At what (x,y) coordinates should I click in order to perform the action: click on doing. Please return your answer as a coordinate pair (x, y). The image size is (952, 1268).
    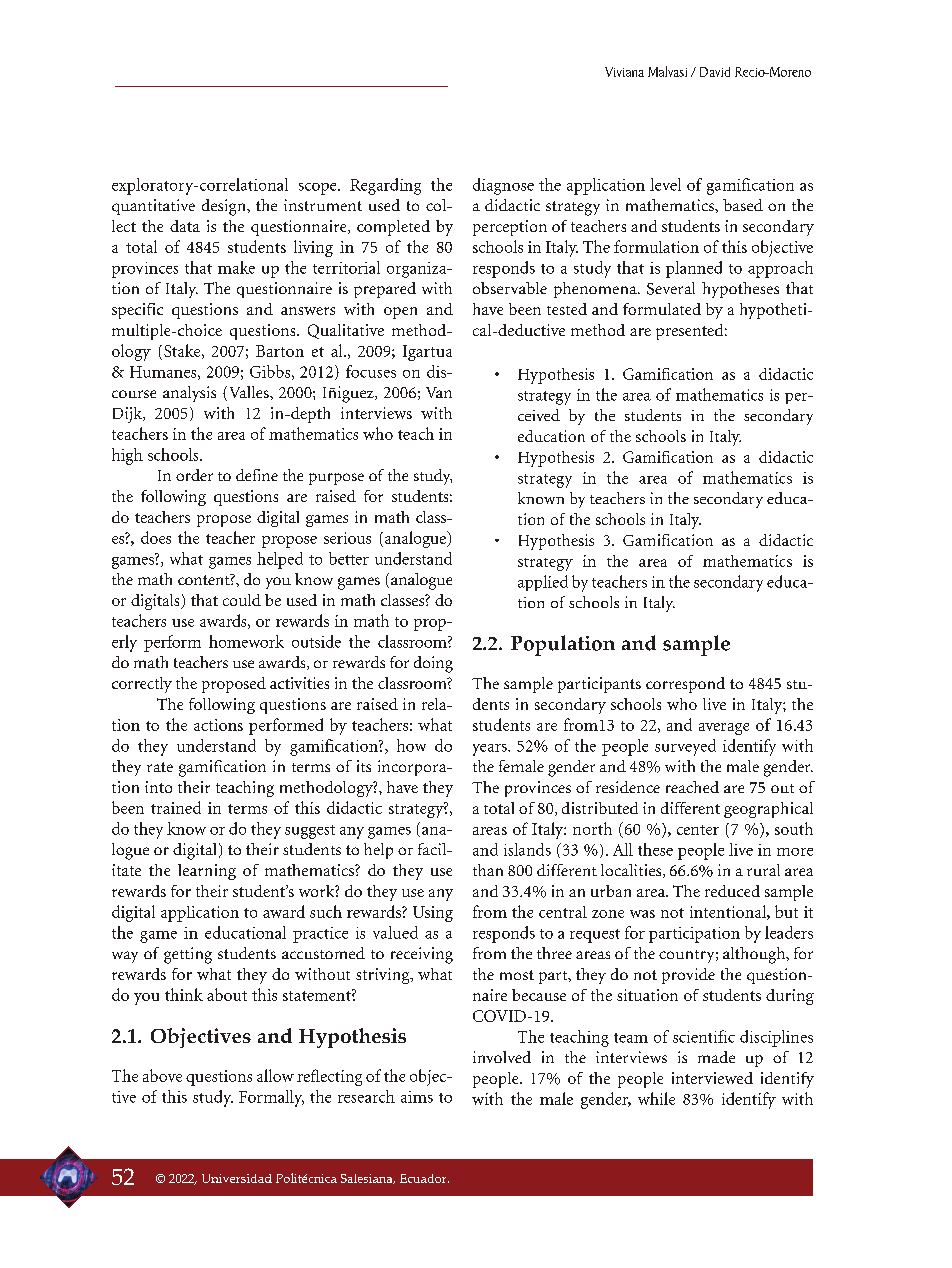
    Looking at the image, I should click on (433, 664).
